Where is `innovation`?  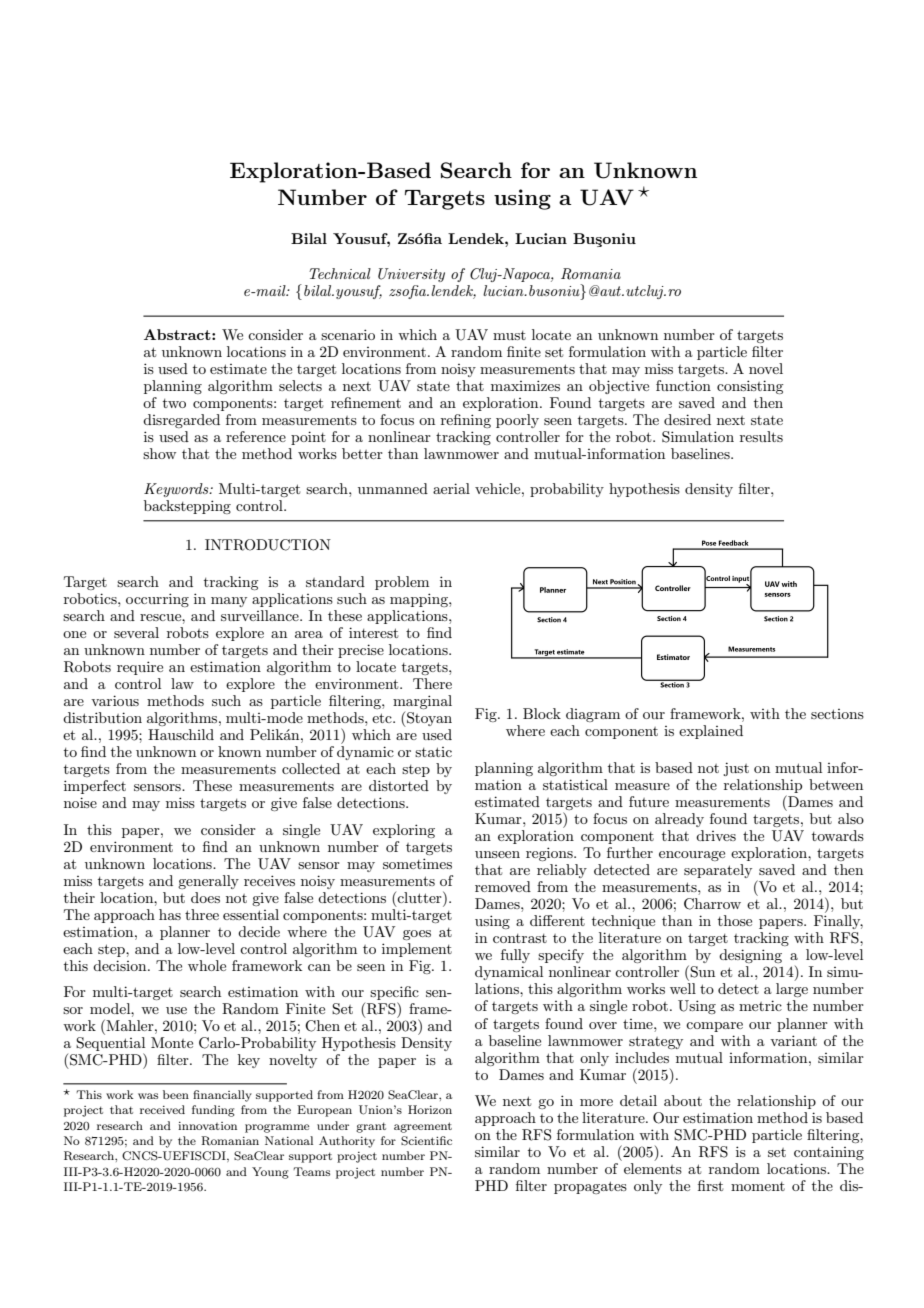 innovation is located at coordinates (207, 1126).
